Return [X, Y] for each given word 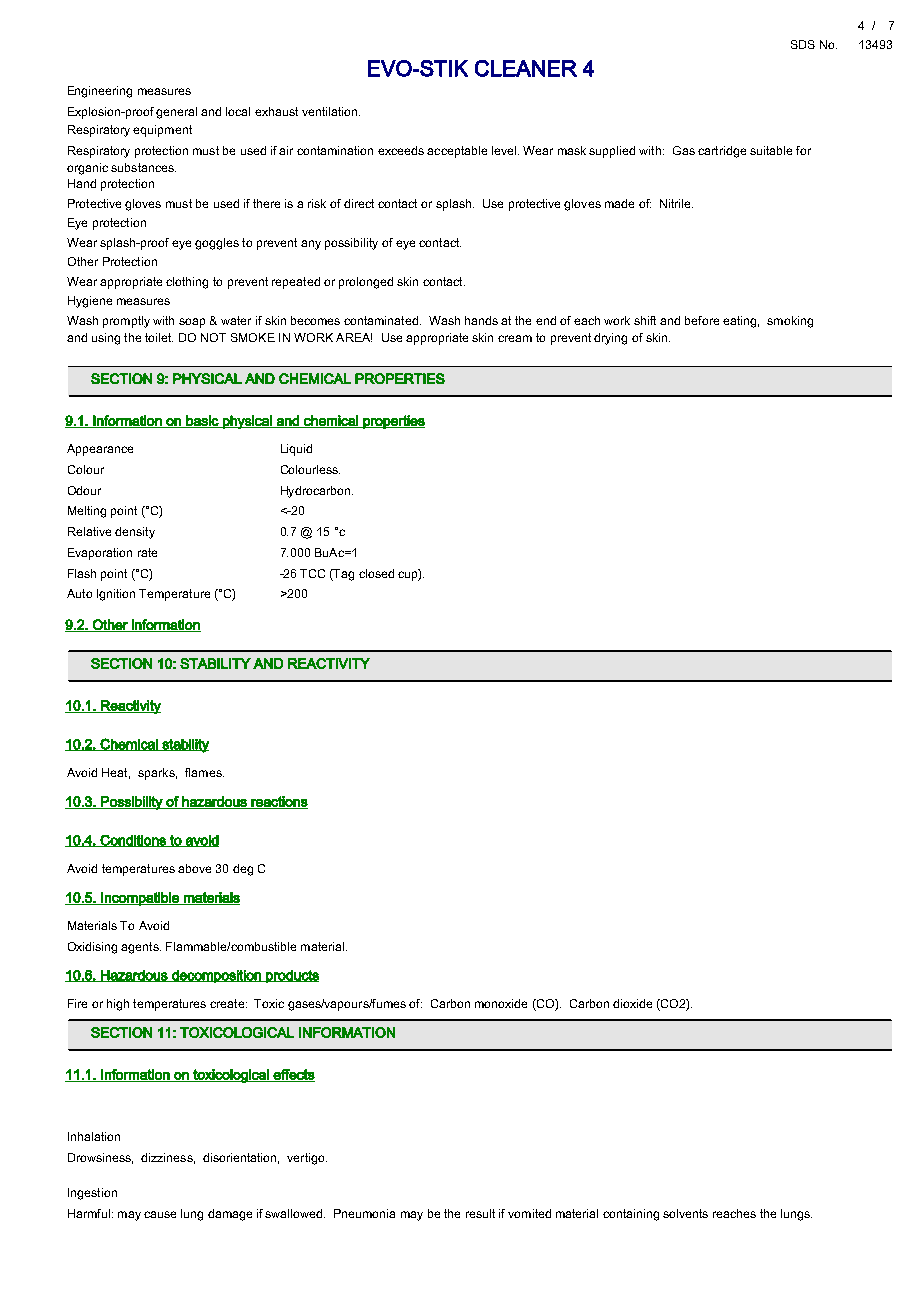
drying [610, 339]
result [480, 1213]
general [176, 113]
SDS [803, 44]
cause [160, 1214]
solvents [685, 1213]
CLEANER [526, 68]
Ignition [116, 595]
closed [376, 573]
